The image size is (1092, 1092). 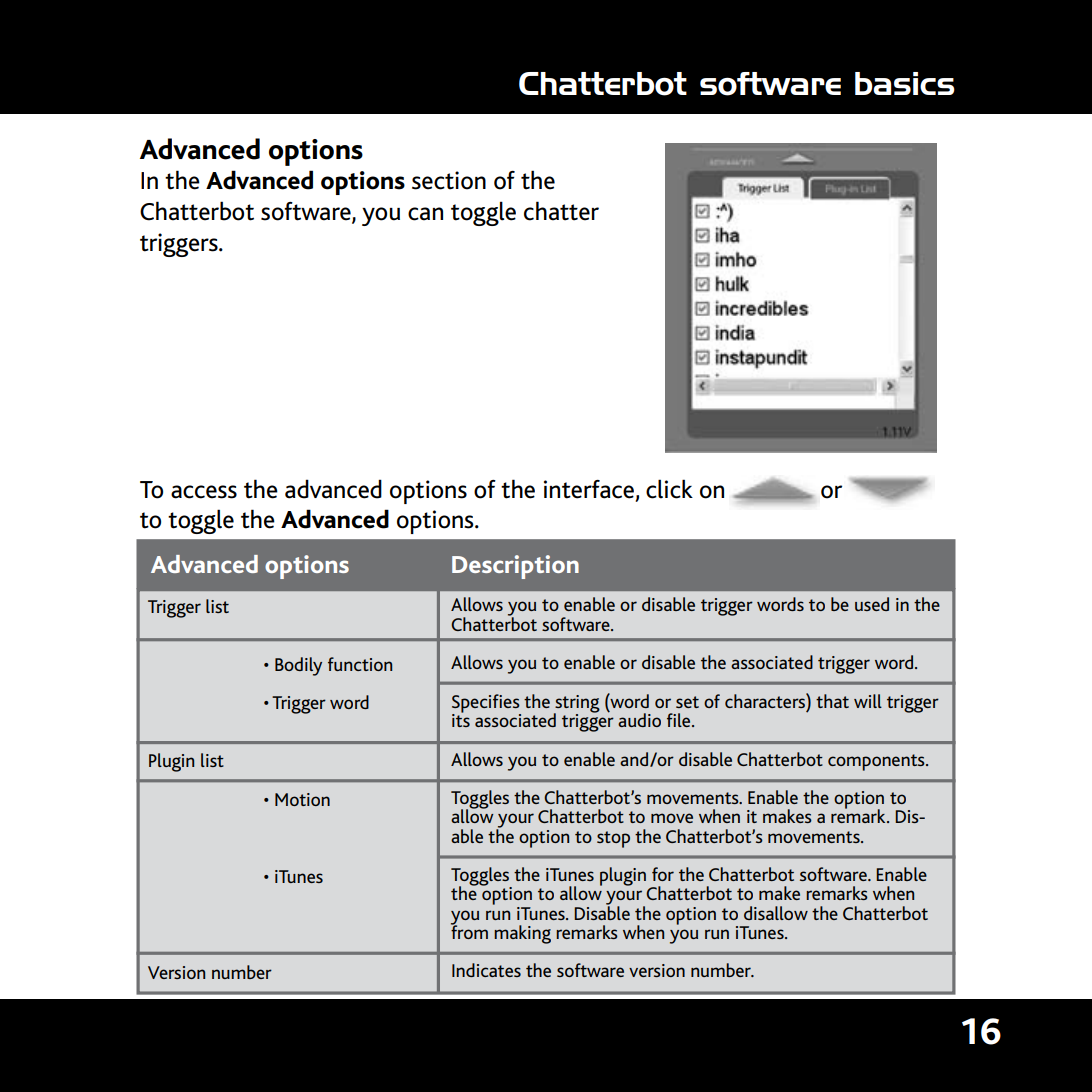 I want to click on basics, so click(x=905, y=83).
